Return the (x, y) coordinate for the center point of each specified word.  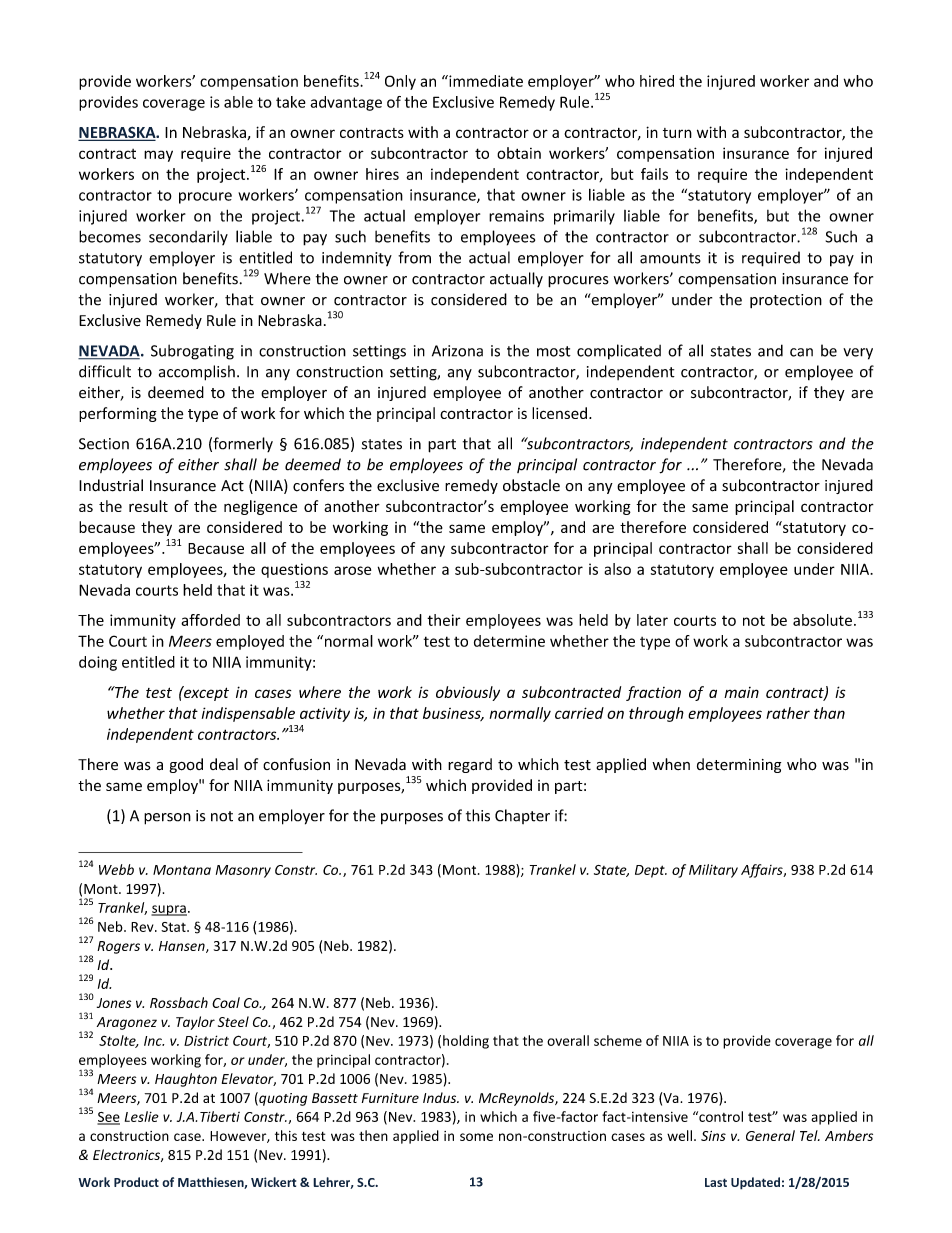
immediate (485, 81)
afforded (210, 620)
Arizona (457, 351)
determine (509, 641)
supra (169, 910)
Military (713, 871)
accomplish (197, 373)
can (801, 352)
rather (788, 713)
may (158, 156)
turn (677, 133)
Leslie (142, 1116)
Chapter (522, 816)
